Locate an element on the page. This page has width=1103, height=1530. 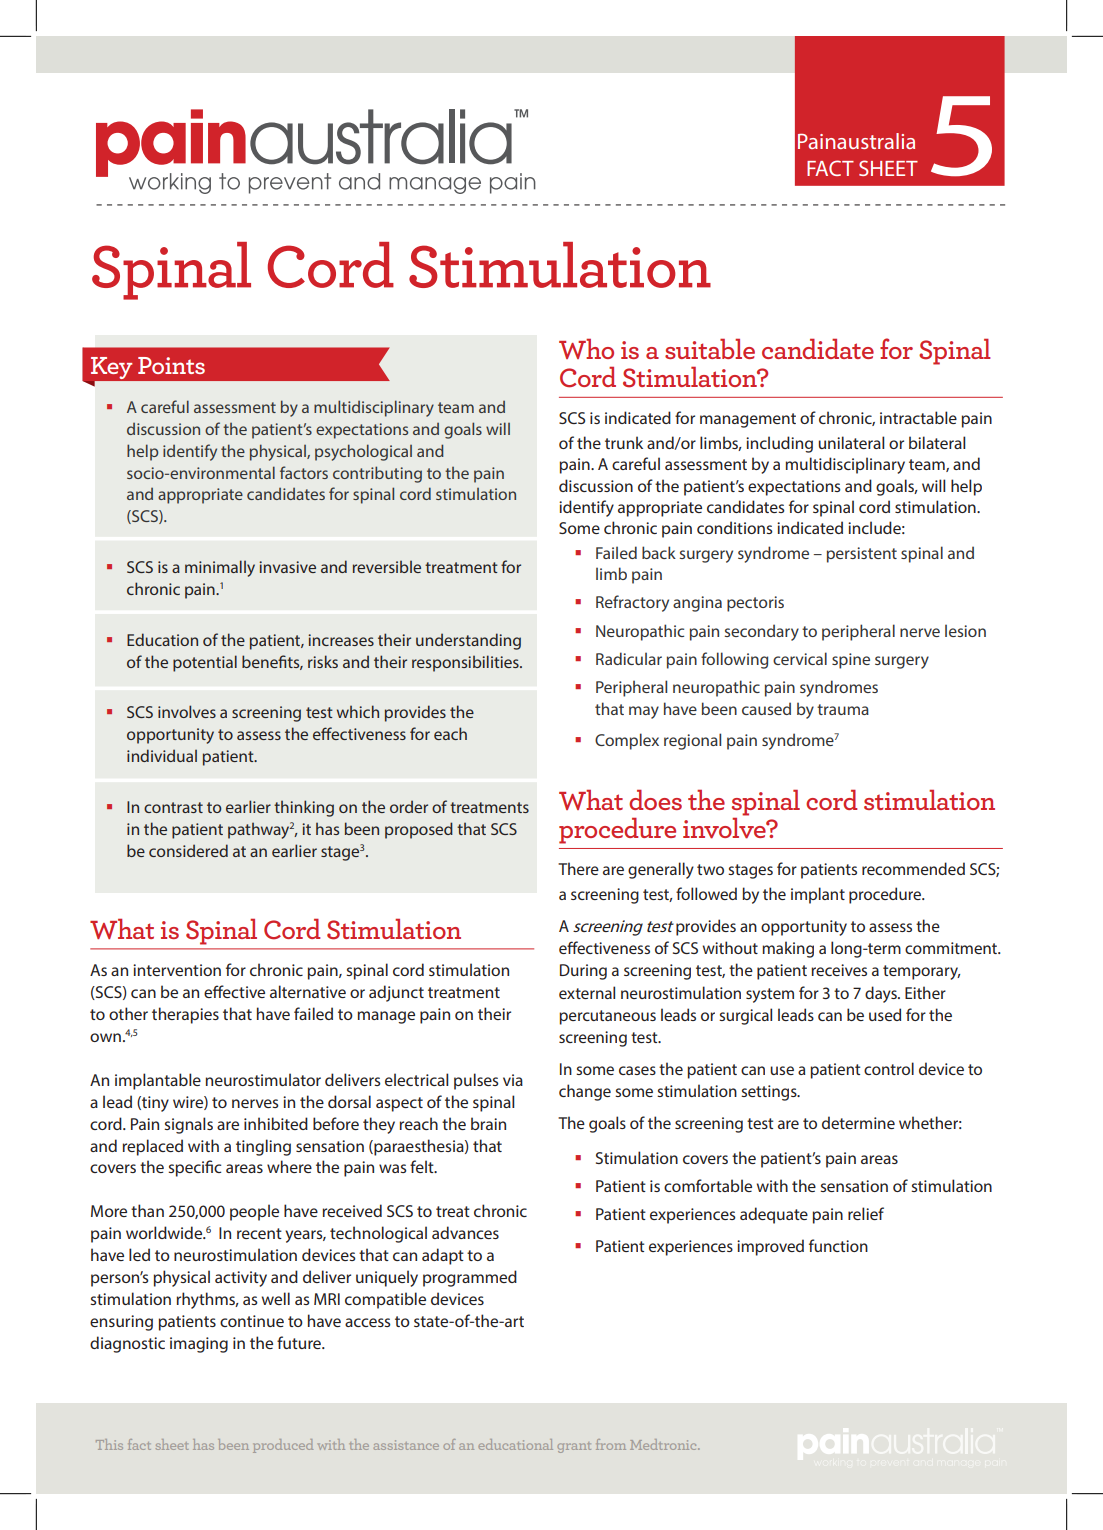
trauma is located at coordinates (843, 709).
